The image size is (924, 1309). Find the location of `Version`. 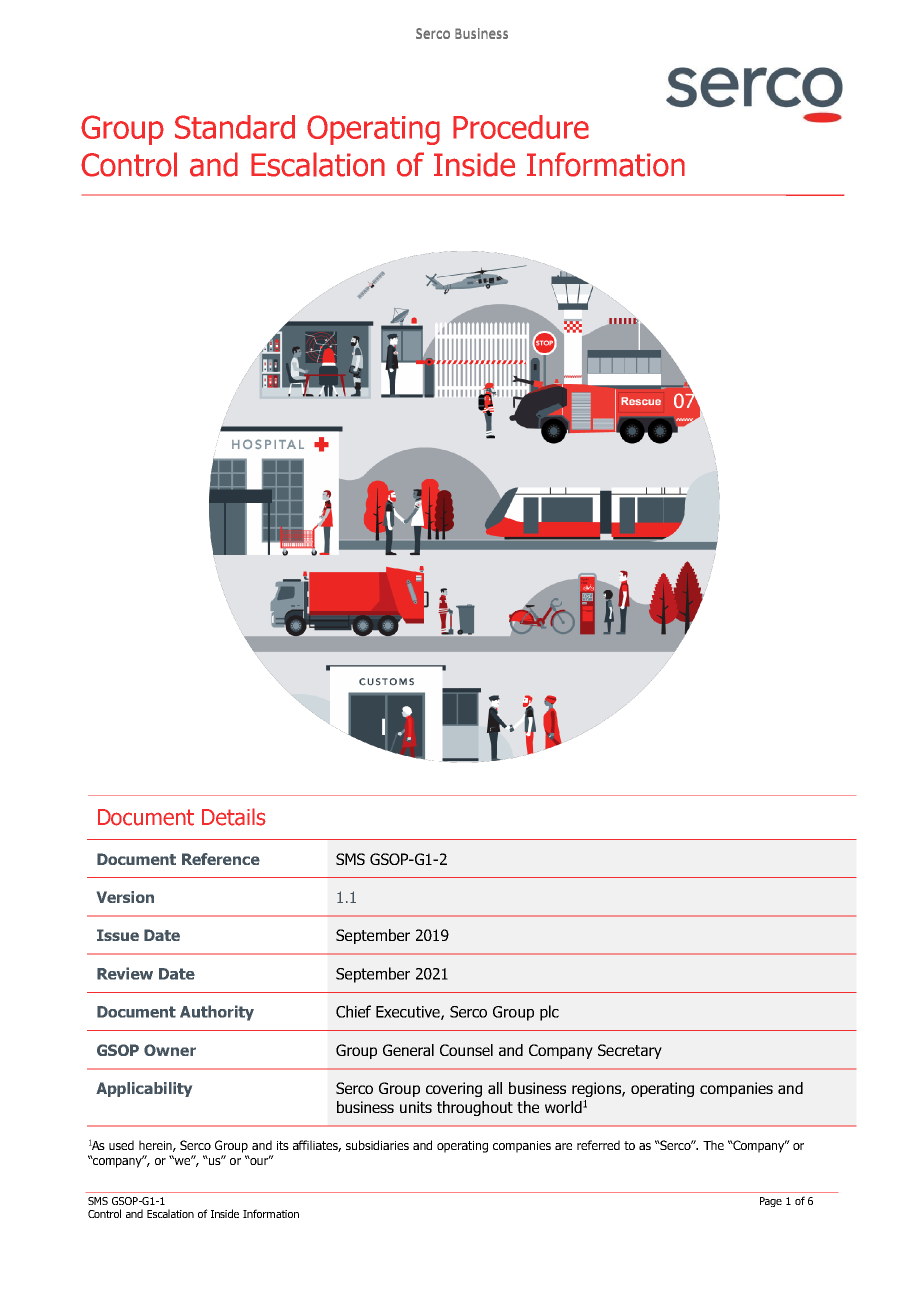

Version is located at coordinates (125, 897).
